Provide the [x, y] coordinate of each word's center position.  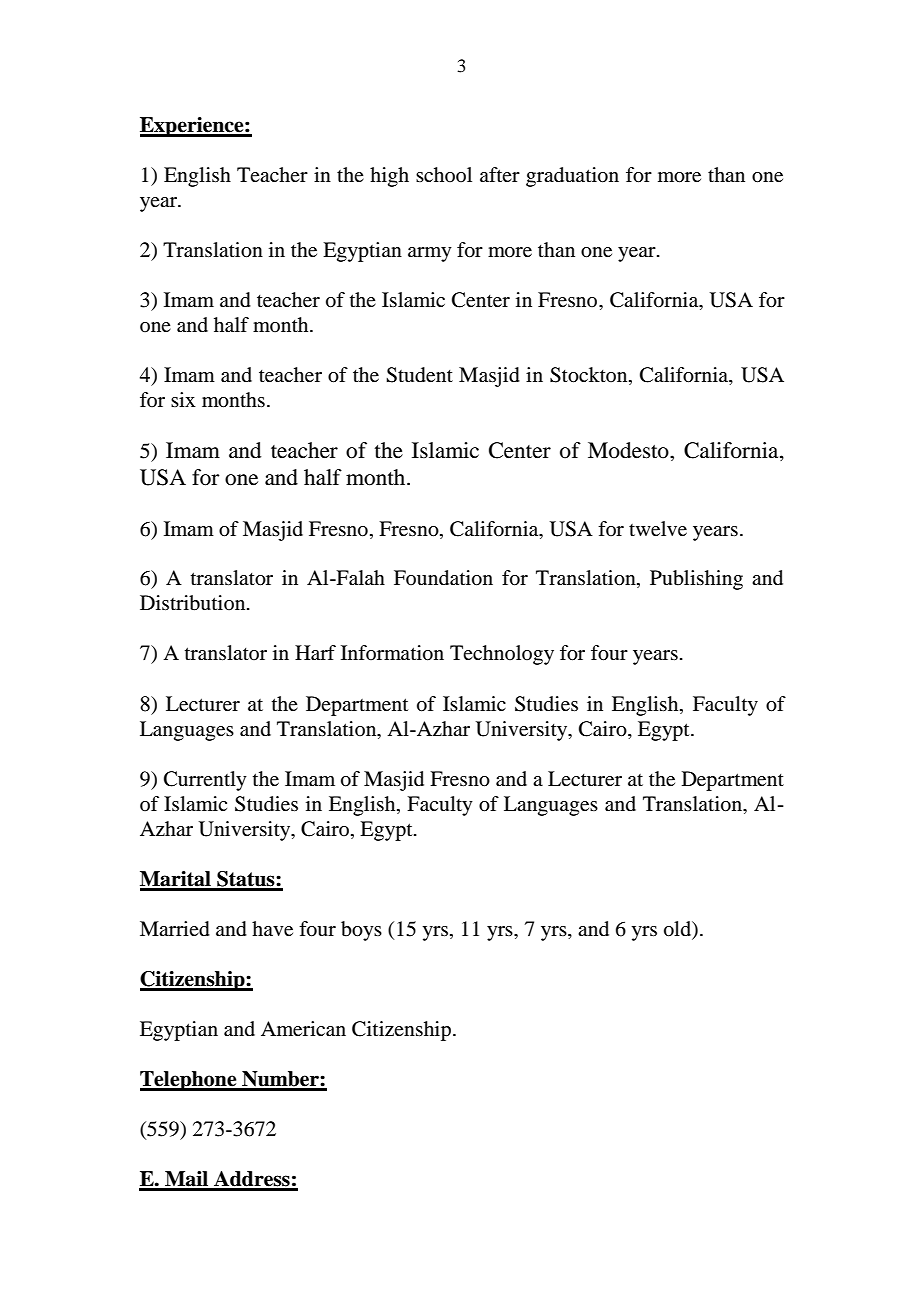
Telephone [189, 1081]
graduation [572, 177]
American [303, 1029]
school [444, 174]
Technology [502, 655]
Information [392, 653]
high [389, 177]
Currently [205, 781]
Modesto [629, 450]
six [183, 399]
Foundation [443, 578]
